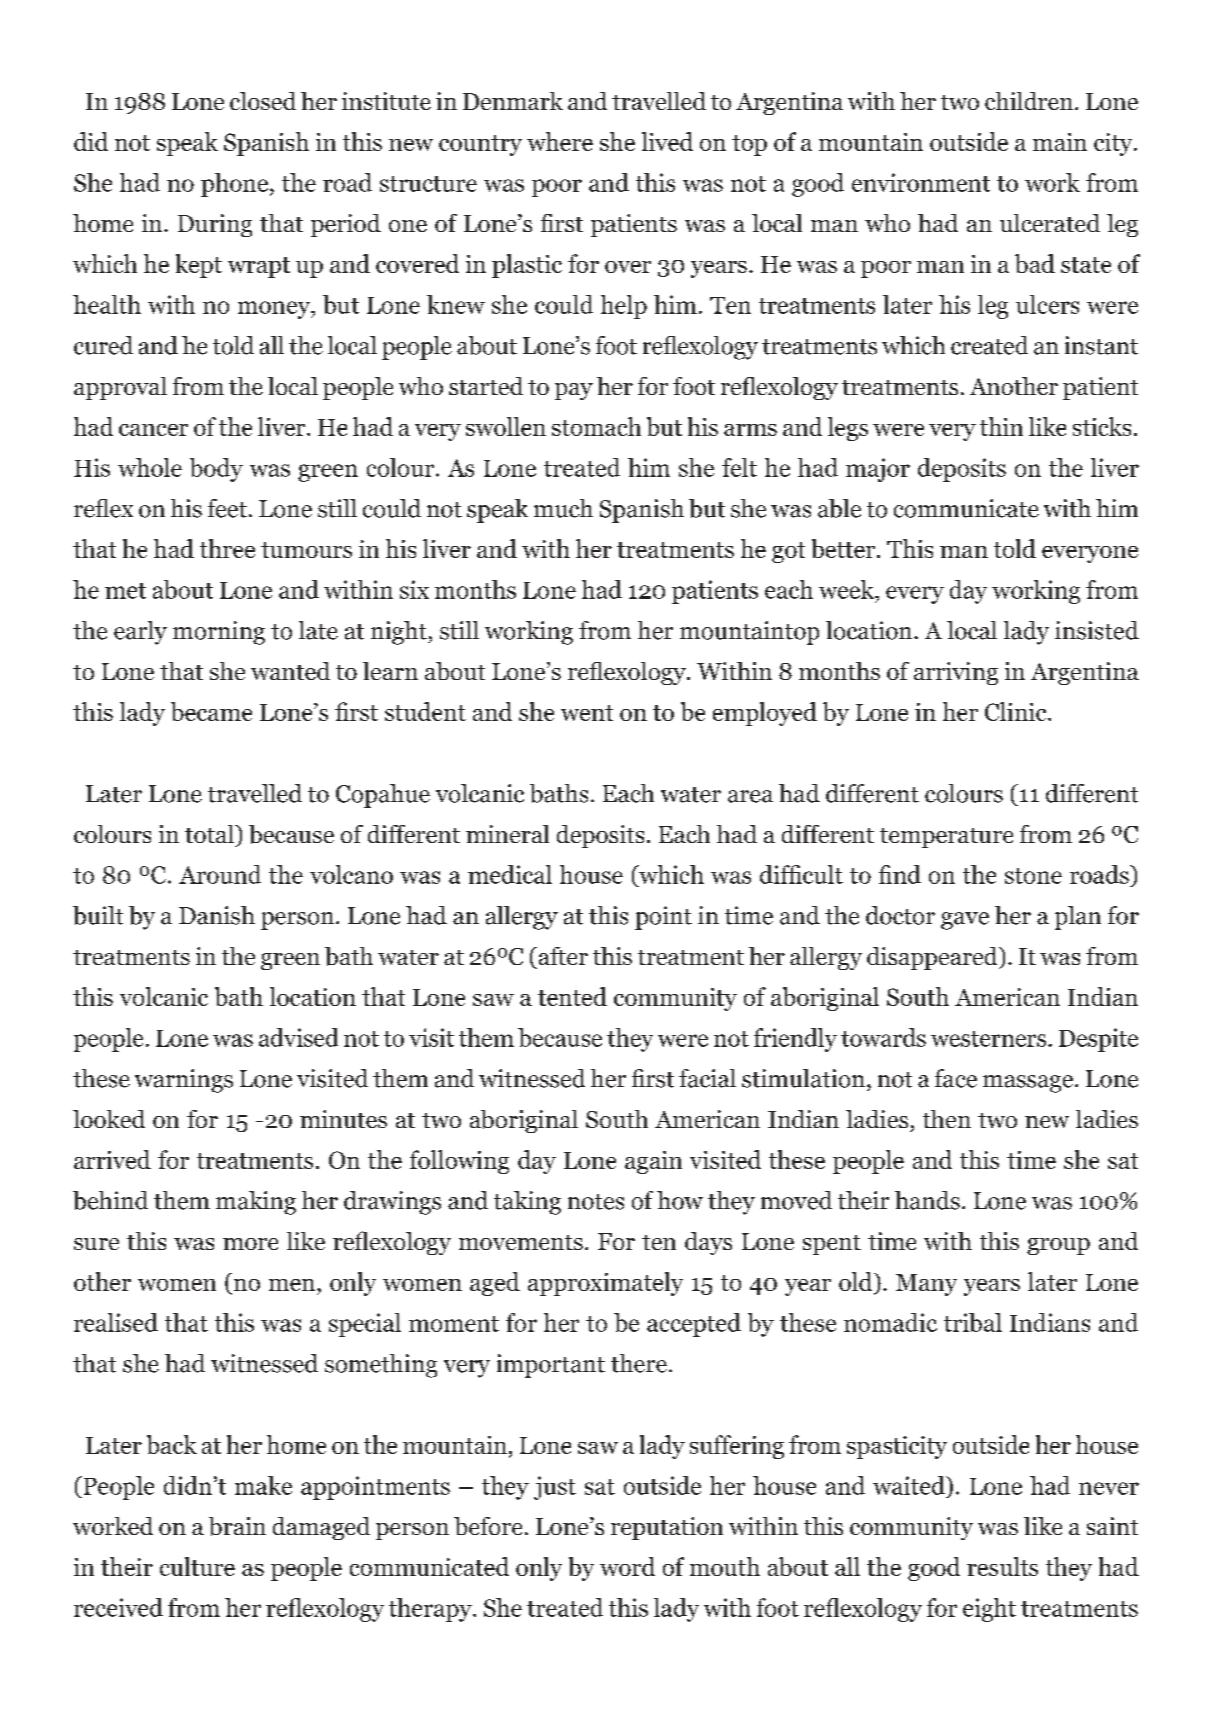  I want to click on went, so click(587, 713).
